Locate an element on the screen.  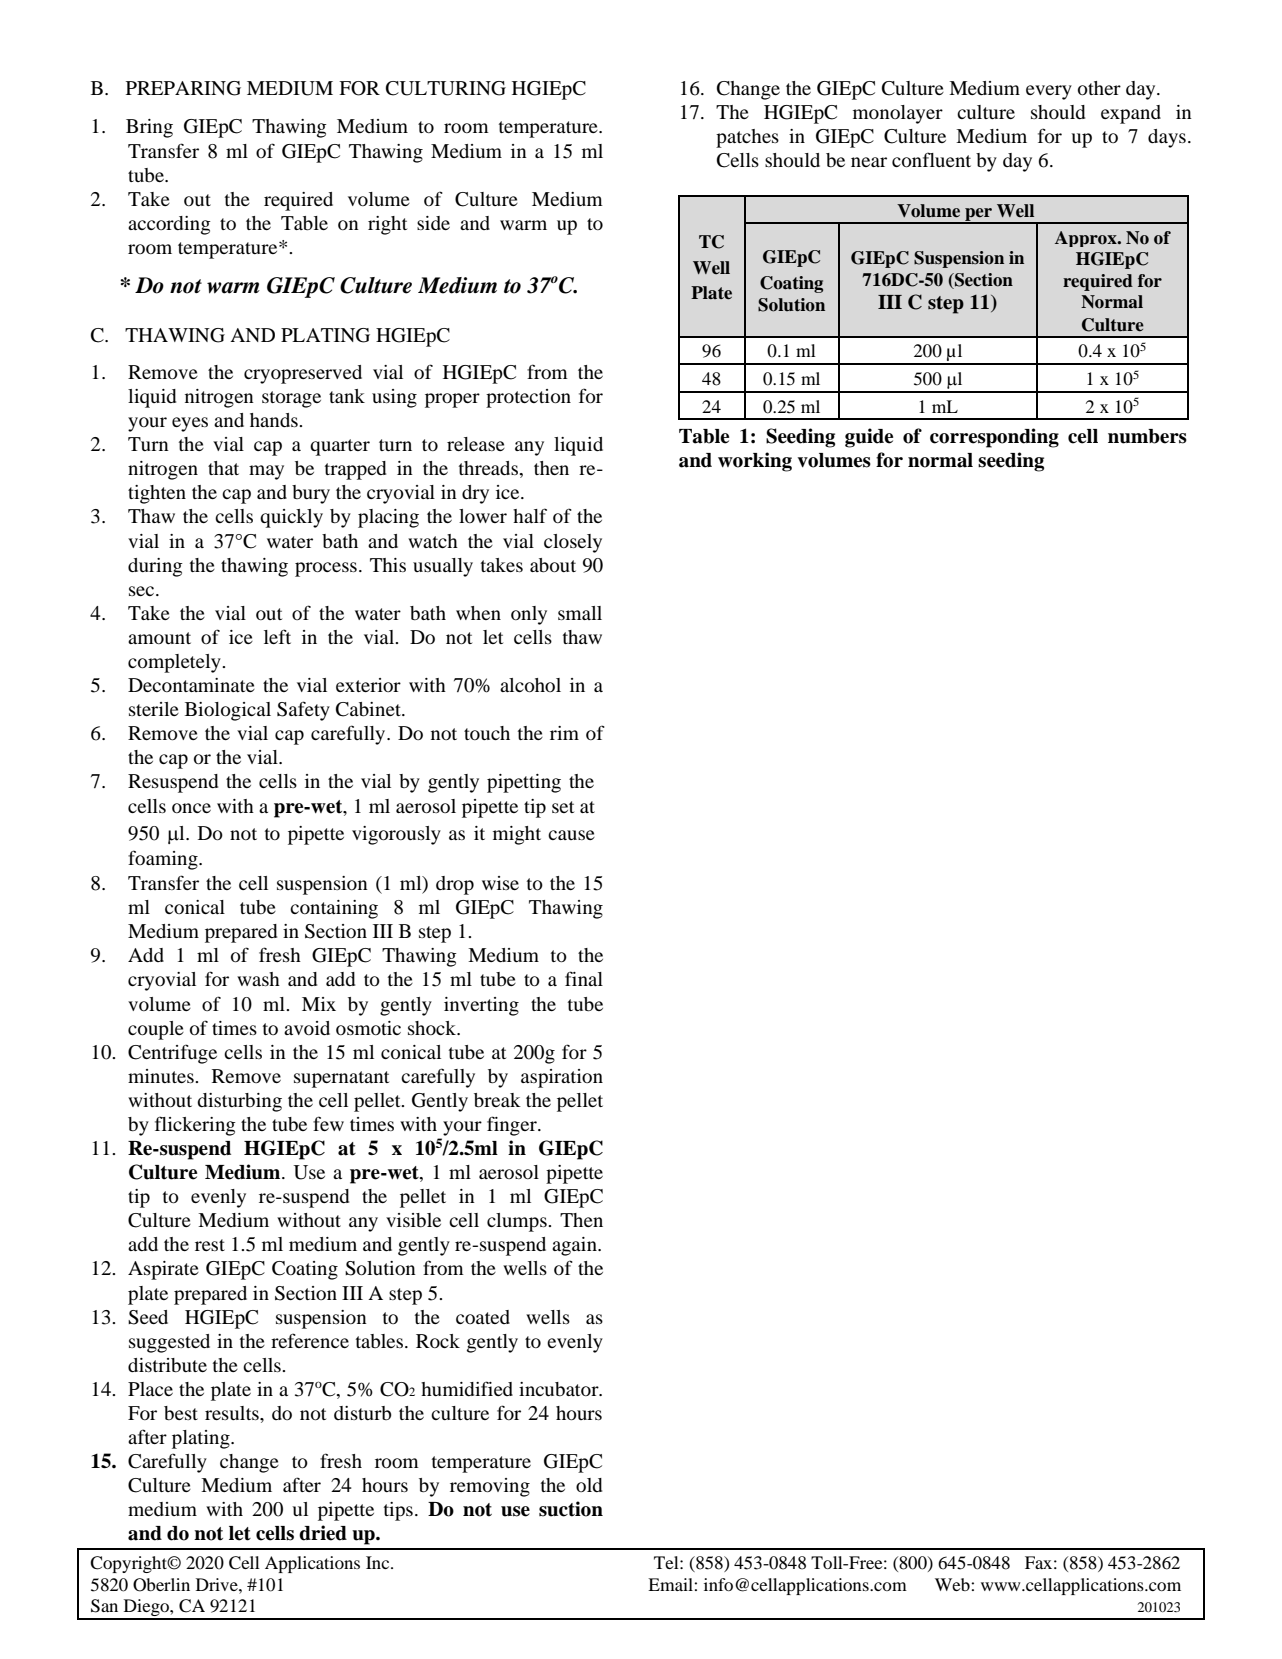
numbers is located at coordinates (1147, 436).
